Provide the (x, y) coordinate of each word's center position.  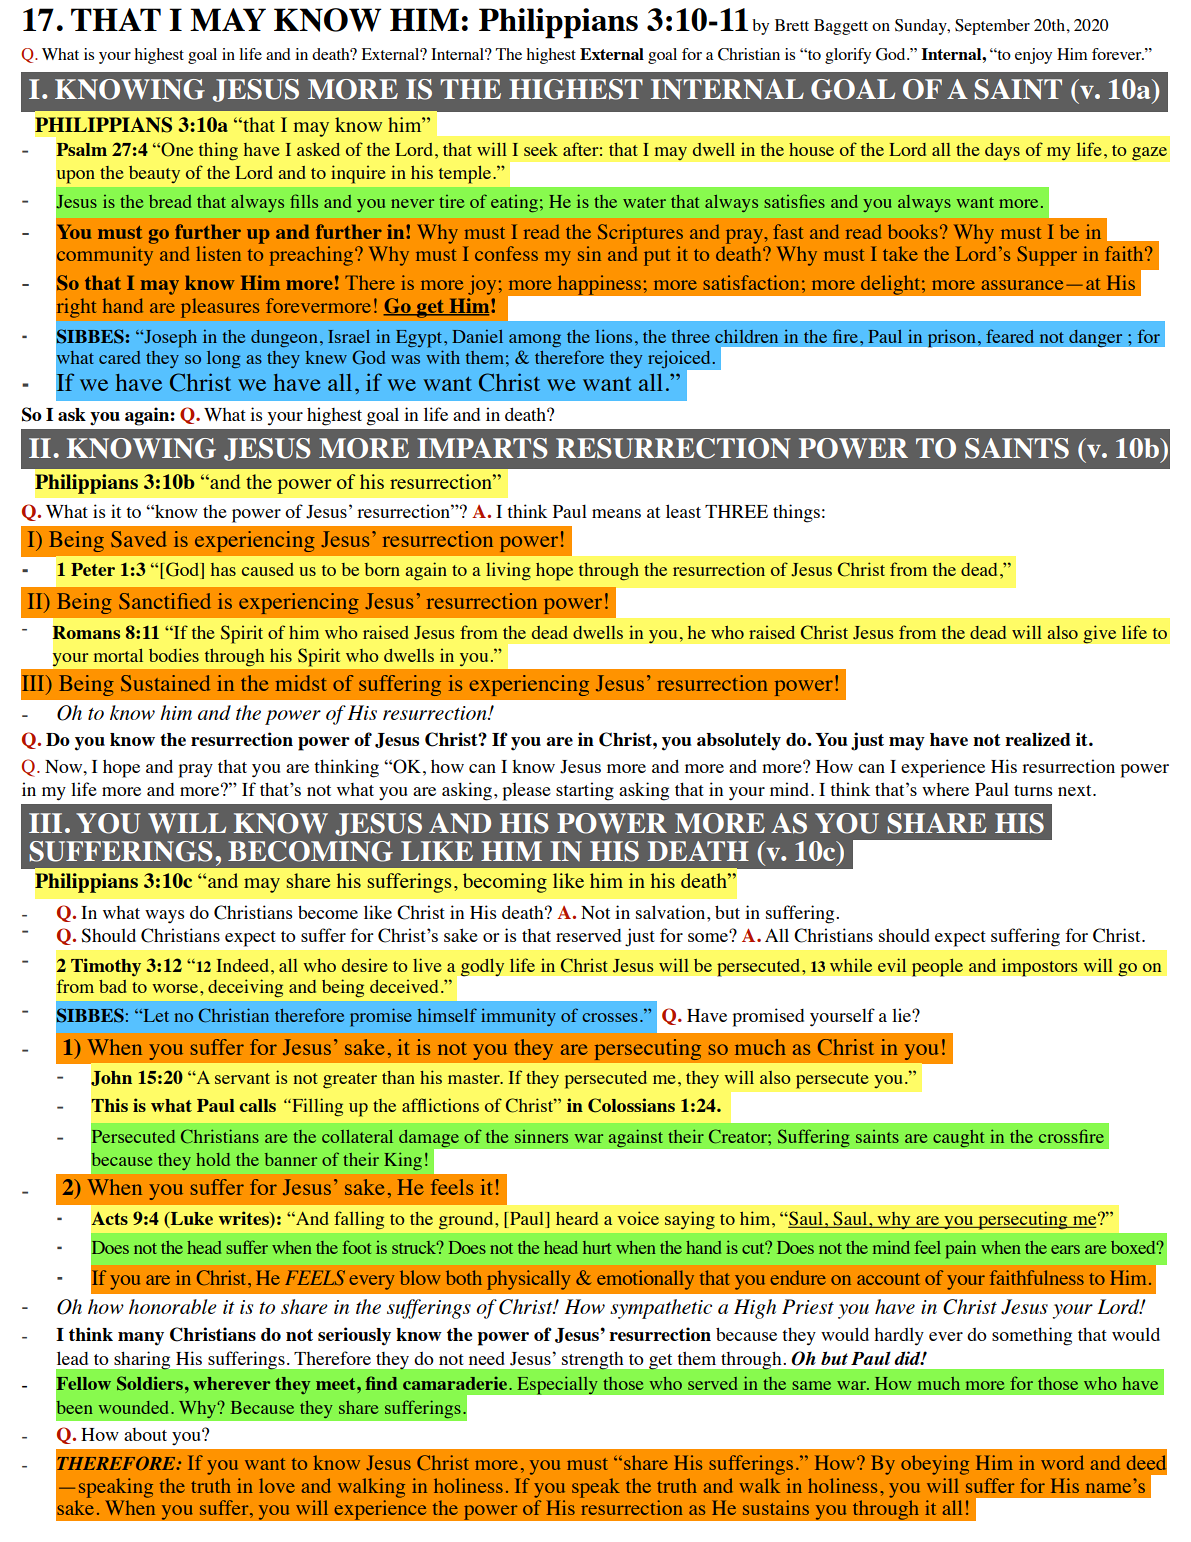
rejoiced (680, 360)
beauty (154, 174)
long (223, 359)
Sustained (165, 683)
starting (585, 791)
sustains (776, 1507)
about (145, 1434)
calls (258, 1105)
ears (1065, 1249)
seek (541, 149)
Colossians (631, 1105)
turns (1033, 790)
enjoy (1033, 56)
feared (1010, 336)
